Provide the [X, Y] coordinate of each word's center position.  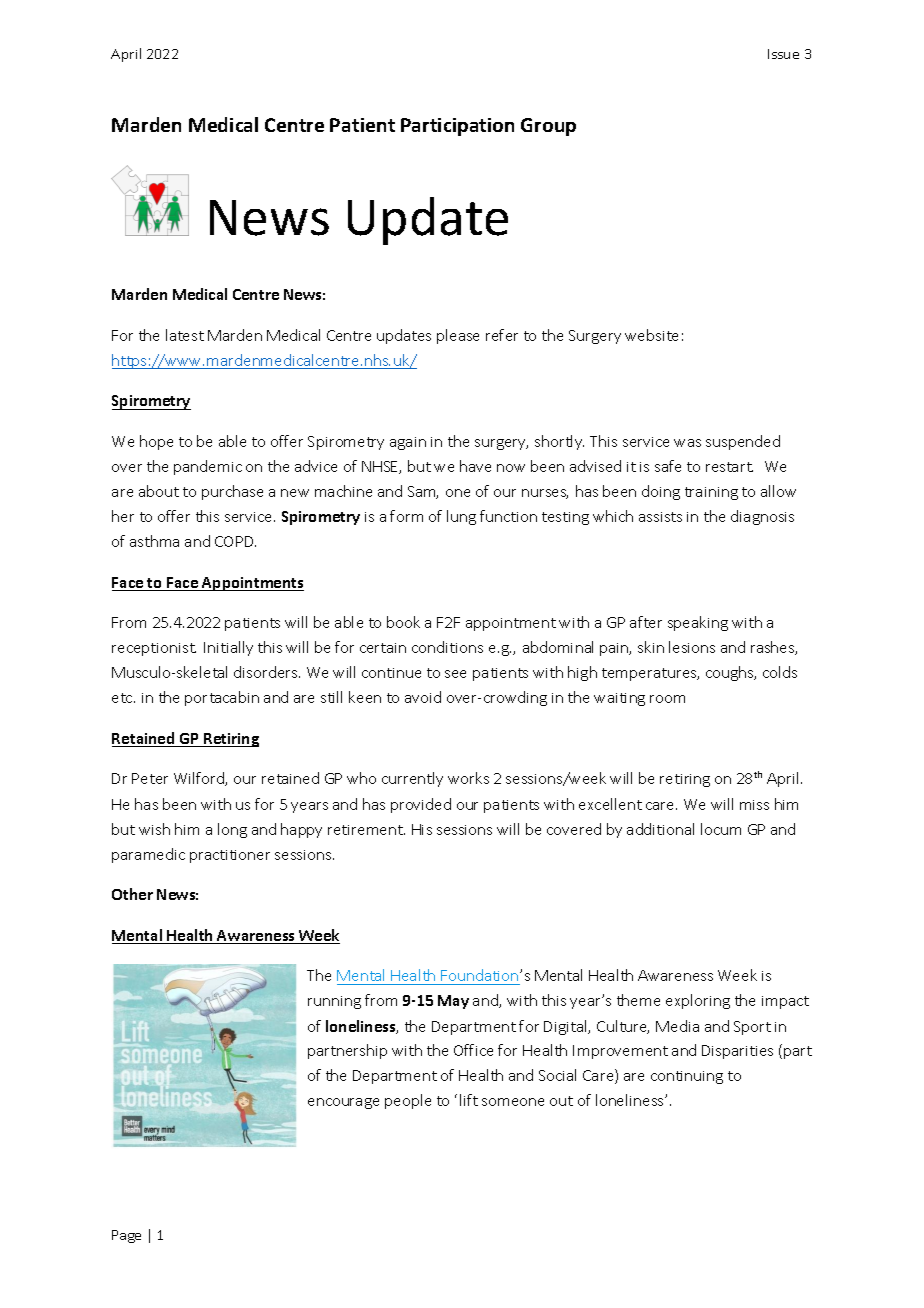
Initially [228, 648]
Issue [783, 54]
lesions [692, 647]
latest [185, 335]
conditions [447, 647]
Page [126, 1236]
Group [548, 127]
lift [469, 1100]
